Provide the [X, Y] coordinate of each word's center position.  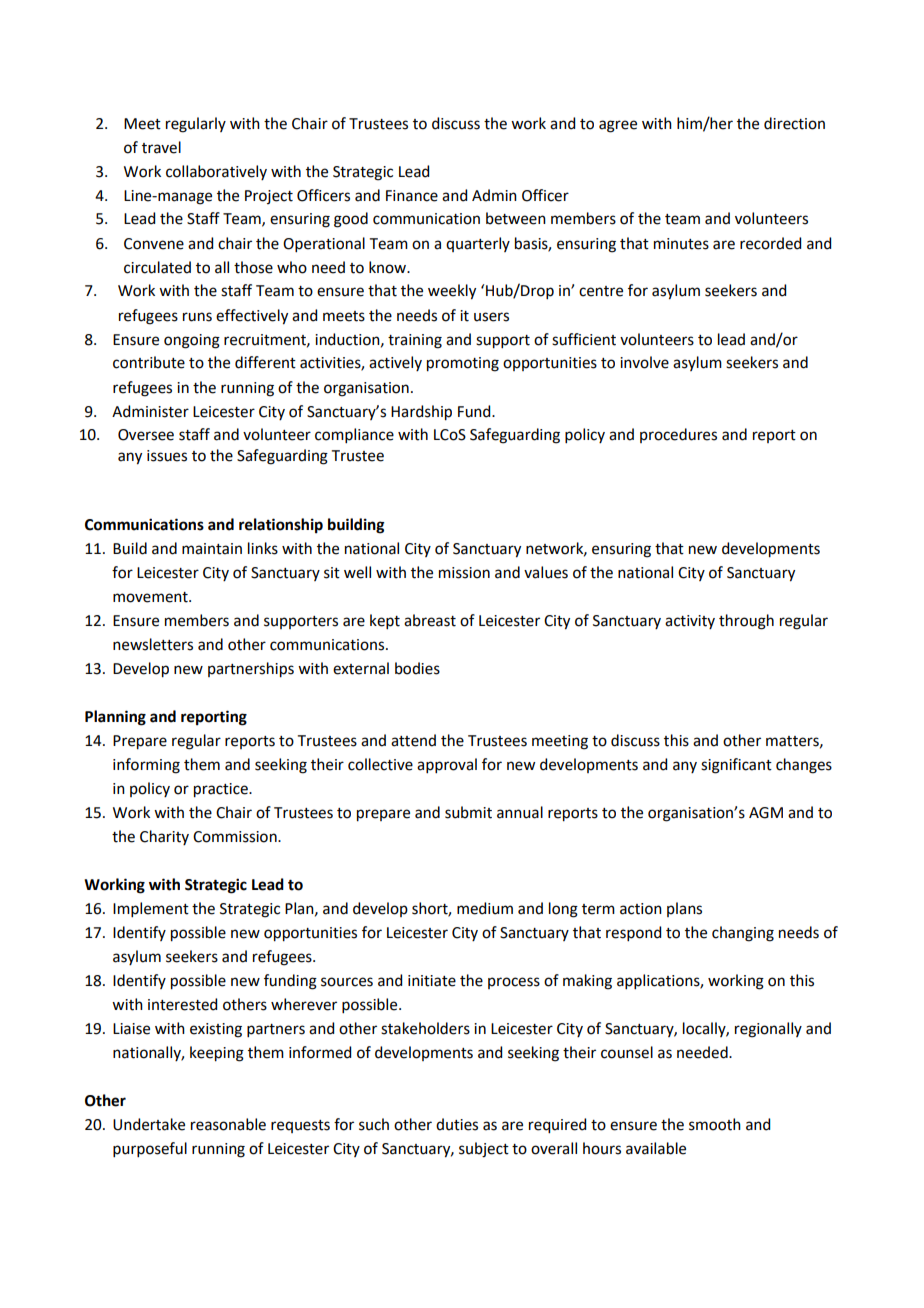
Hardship [421, 413]
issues [167, 456]
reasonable [228, 1124]
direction [794, 123]
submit [468, 812]
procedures [678, 435]
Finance [412, 196]
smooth [715, 1124]
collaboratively [216, 172]
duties [457, 1124]
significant [736, 766]
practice [222, 790]
